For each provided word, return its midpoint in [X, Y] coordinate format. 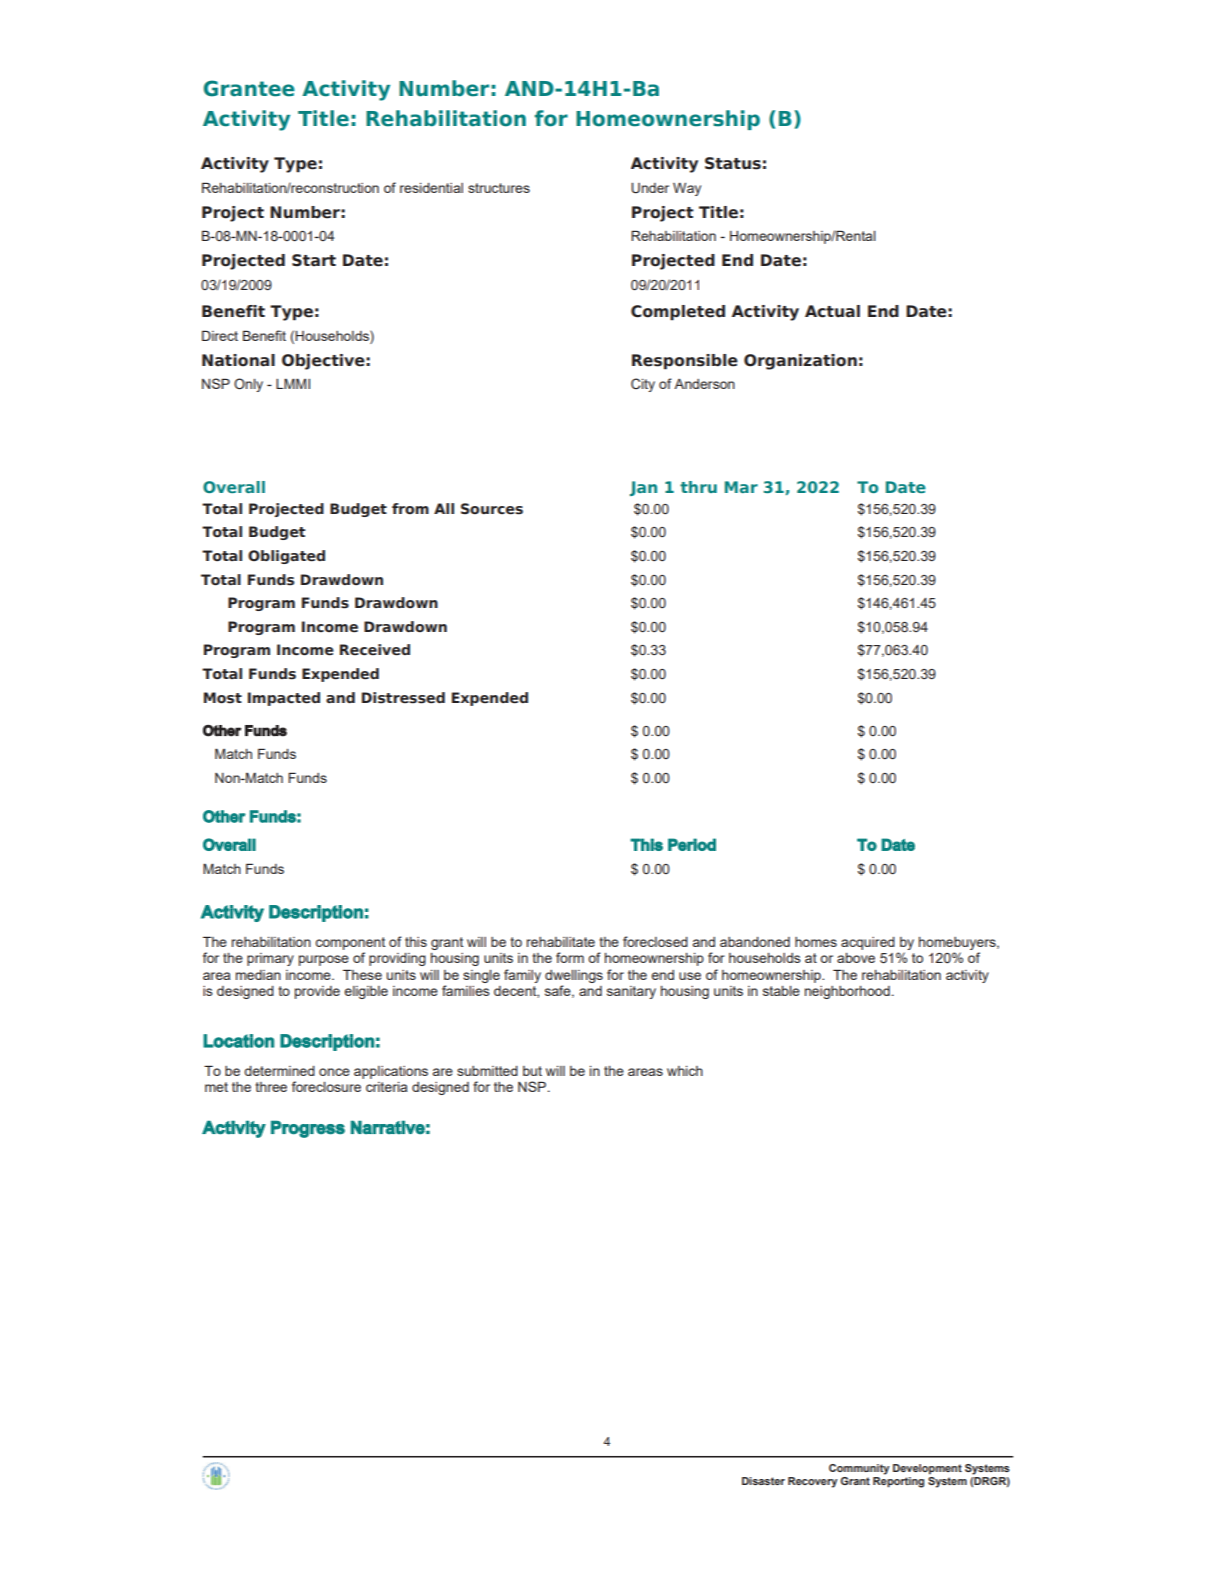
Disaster [763, 1481]
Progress [308, 1129]
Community [859, 1469]
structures [499, 188]
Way [687, 189]
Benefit [264, 335]
